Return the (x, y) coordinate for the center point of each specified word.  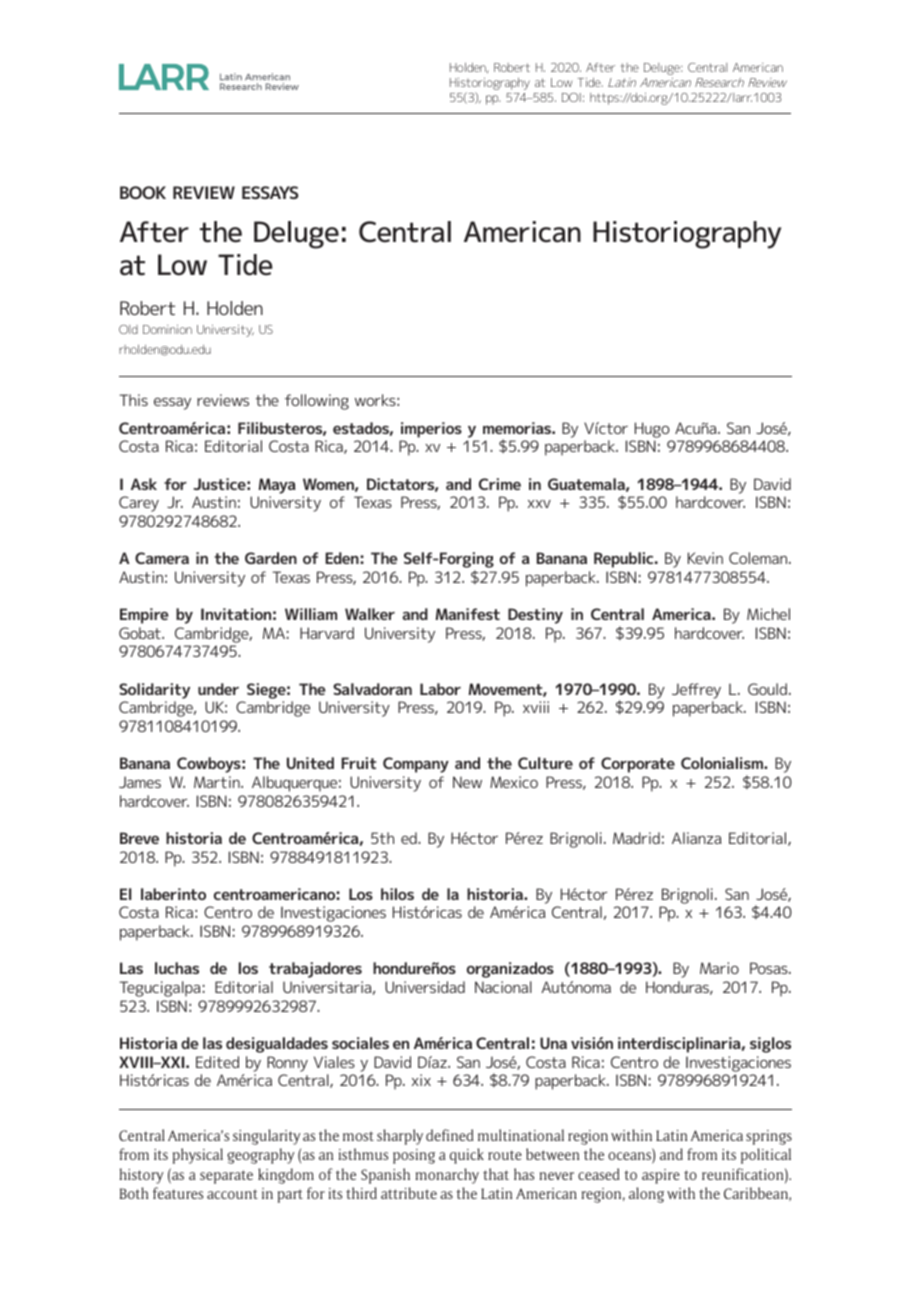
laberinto (173, 894)
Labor (440, 689)
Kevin (705, 558)
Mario (719, 968)
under (218, 689)
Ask (144, 484)
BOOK (143, 192)
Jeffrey (696, 691)
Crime (500, 484)
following (317, 402)
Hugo (652, 430)
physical (198, 1156)
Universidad (425, 987)
